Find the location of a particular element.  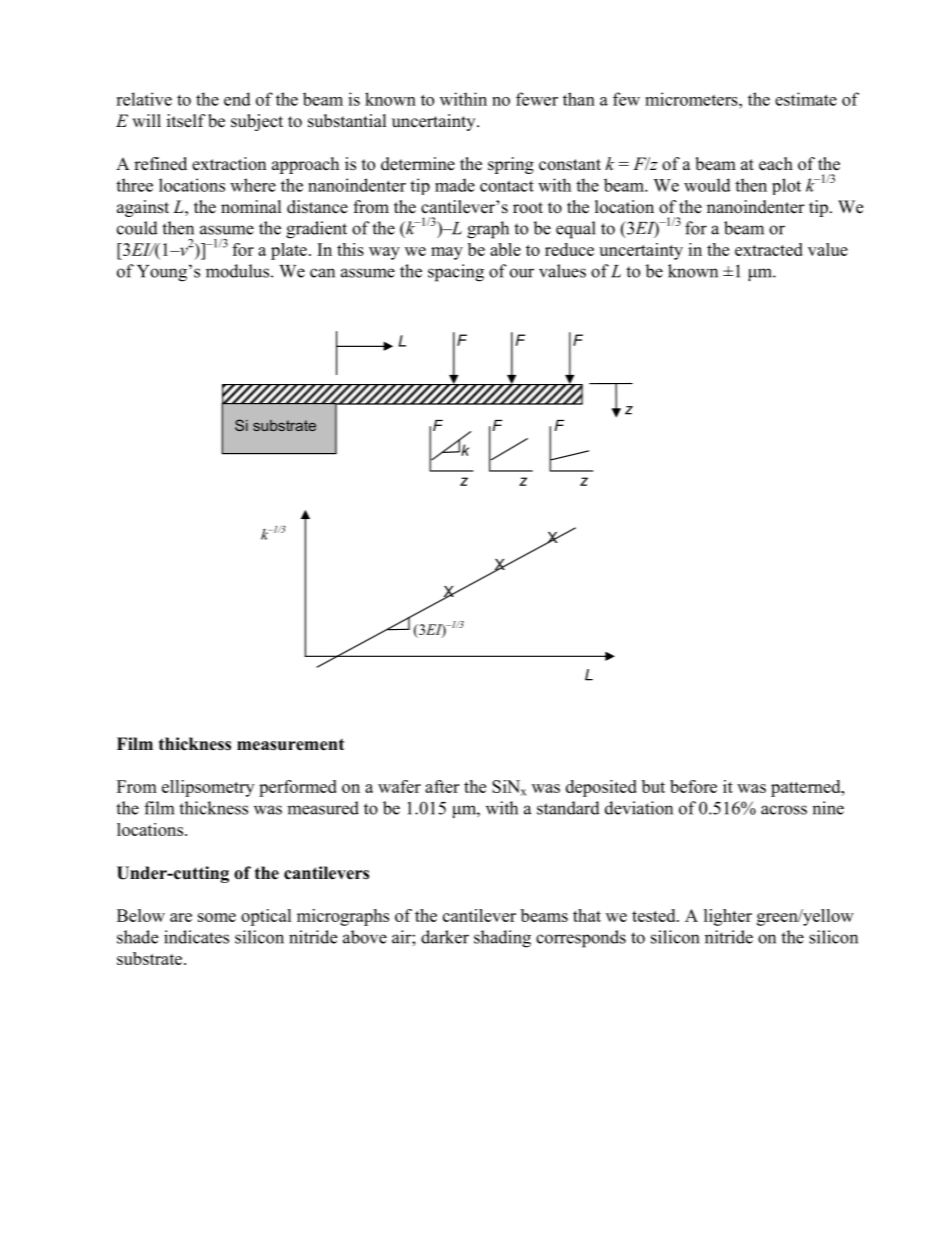

extracted is located at coordinates (769, 249).
